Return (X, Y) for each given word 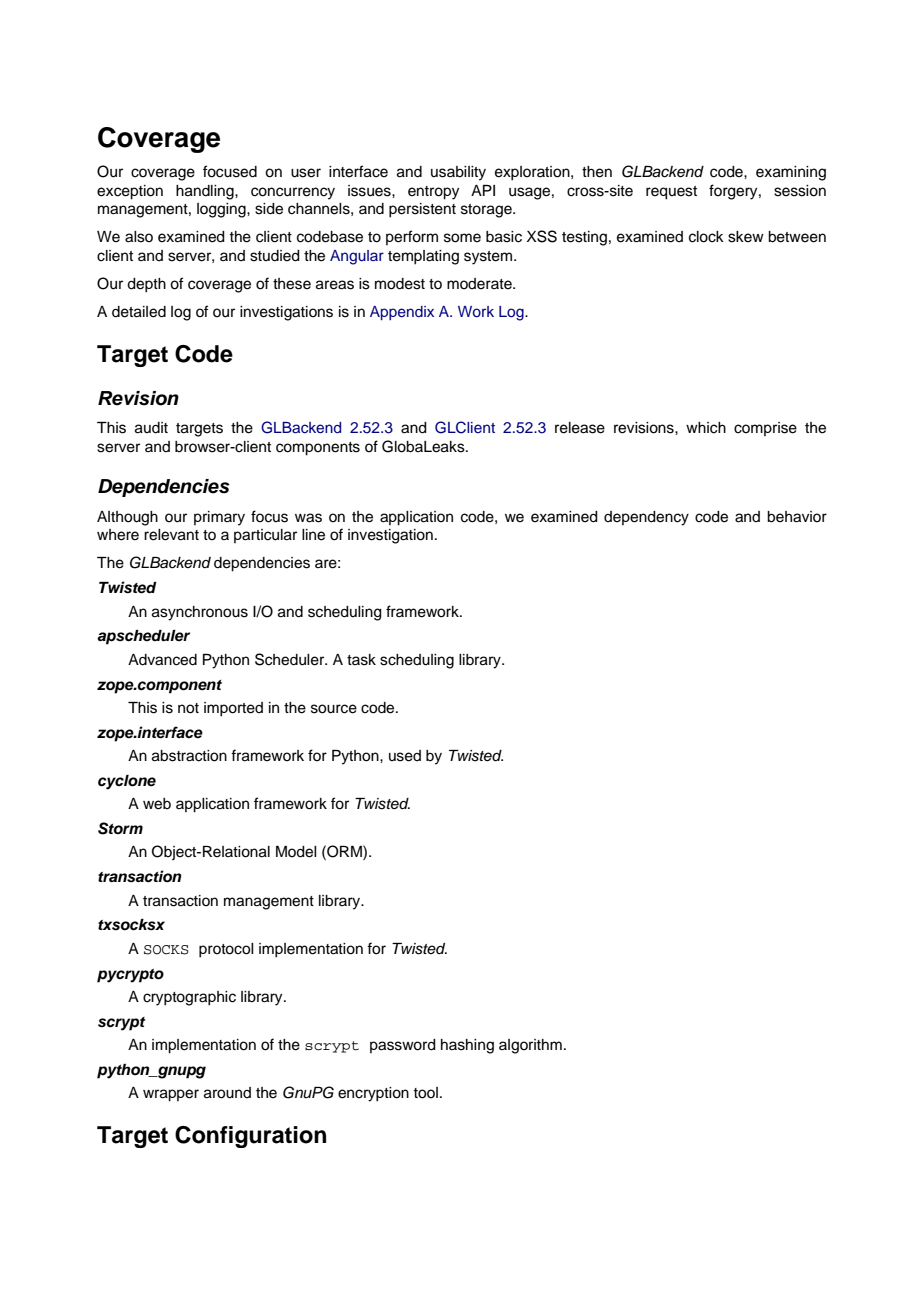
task (361, 660)
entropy (433, 193)
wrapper (171, 1095)
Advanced (162, 660)
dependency (646, 518)
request (671, 193)
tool (425, 1093)
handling (206, 192)
